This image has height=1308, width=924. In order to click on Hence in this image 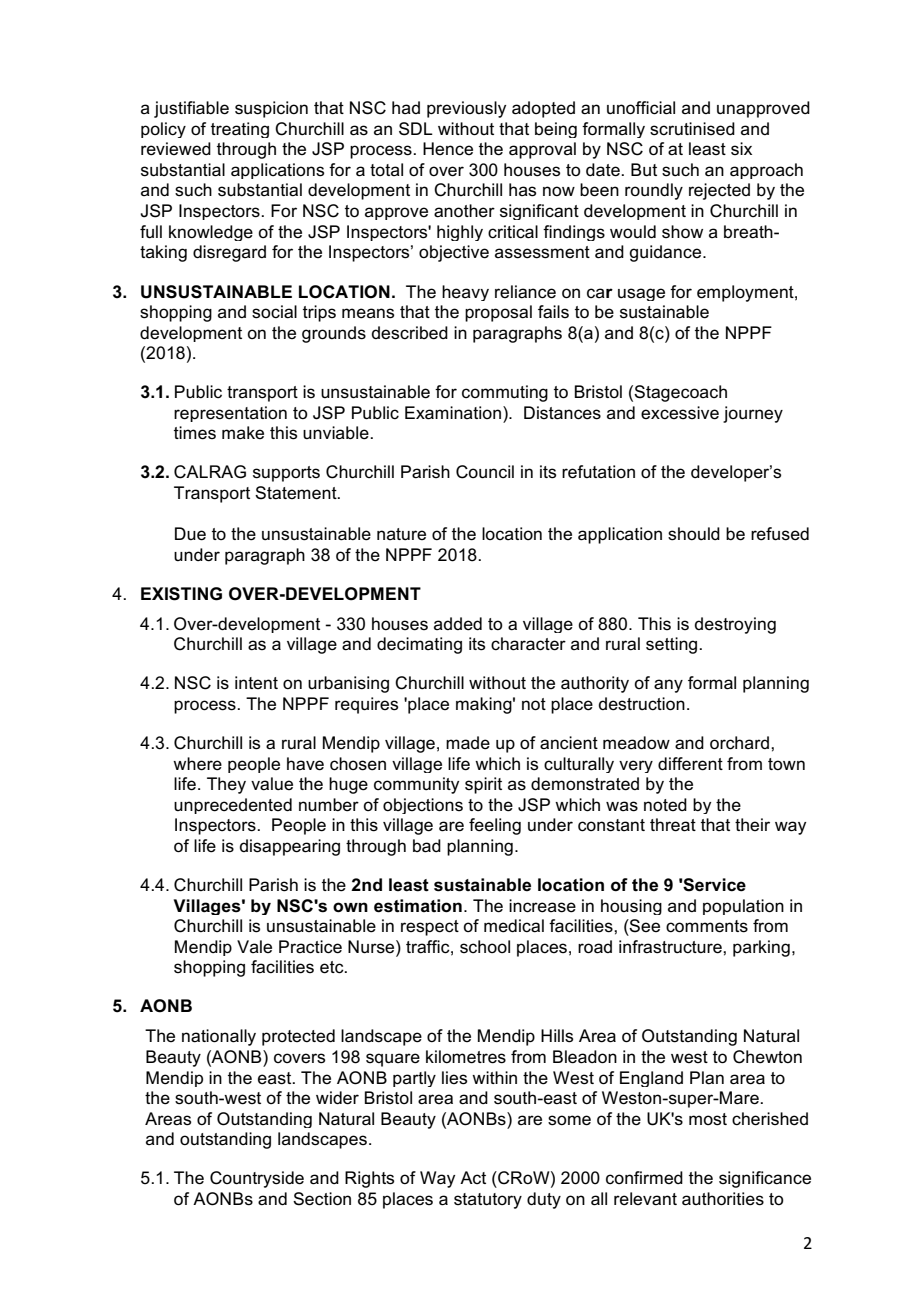, I will do `click(448, 148)`.
